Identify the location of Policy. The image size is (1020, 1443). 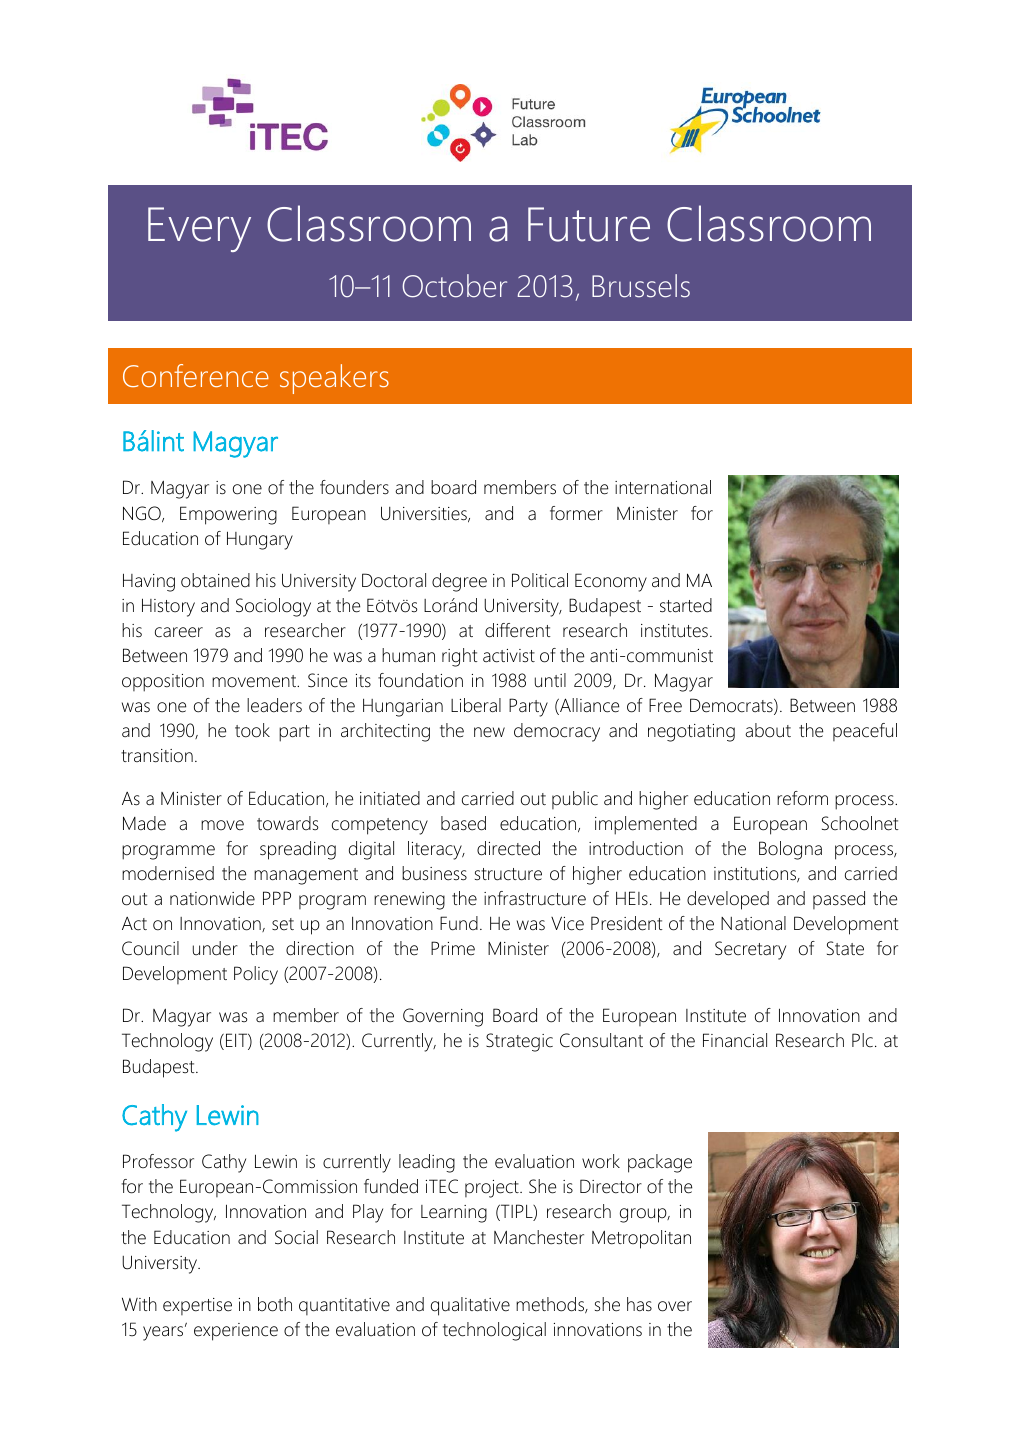
(256, 975).
